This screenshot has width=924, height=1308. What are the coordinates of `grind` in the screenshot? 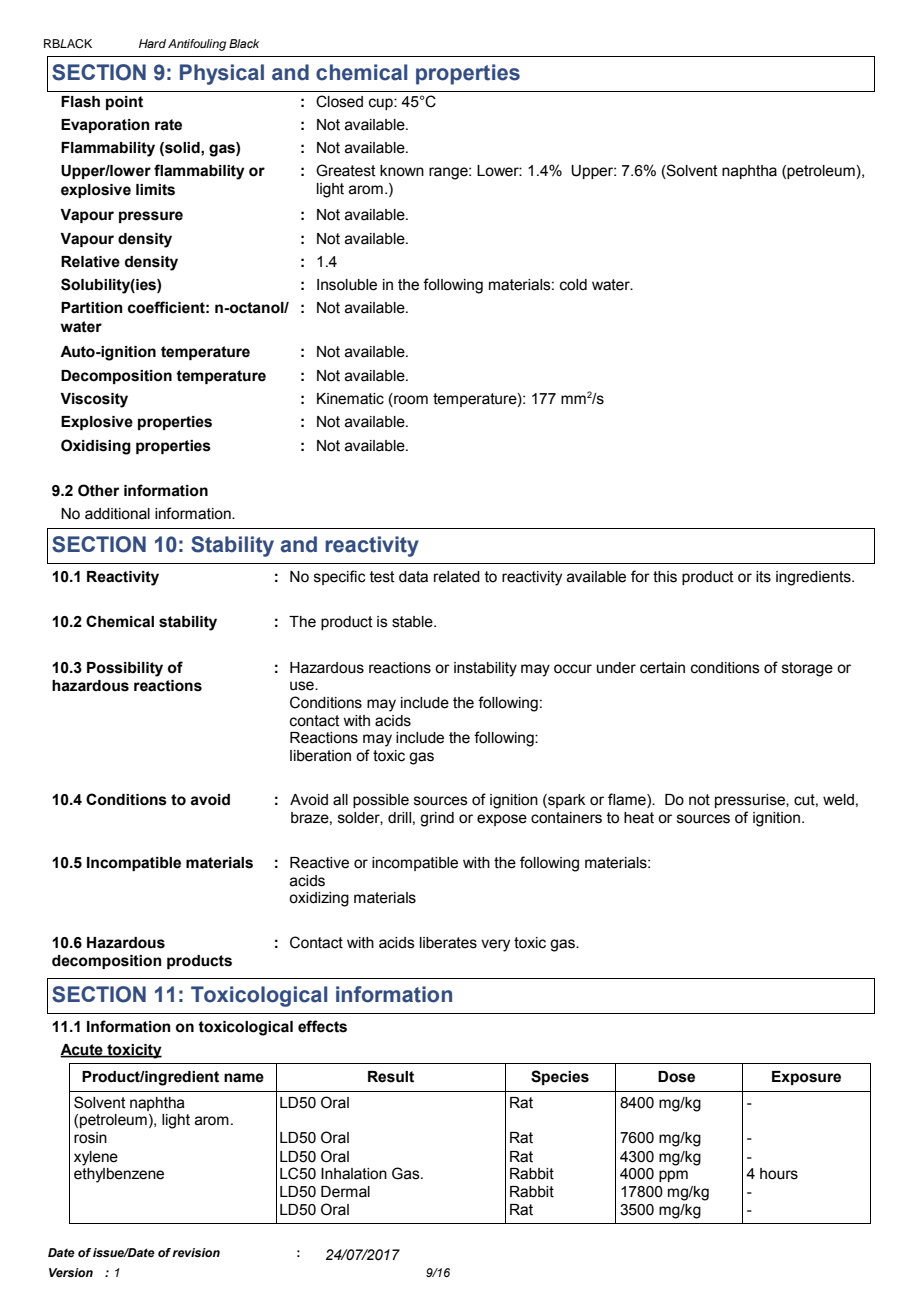 It's located at (437, 819).
